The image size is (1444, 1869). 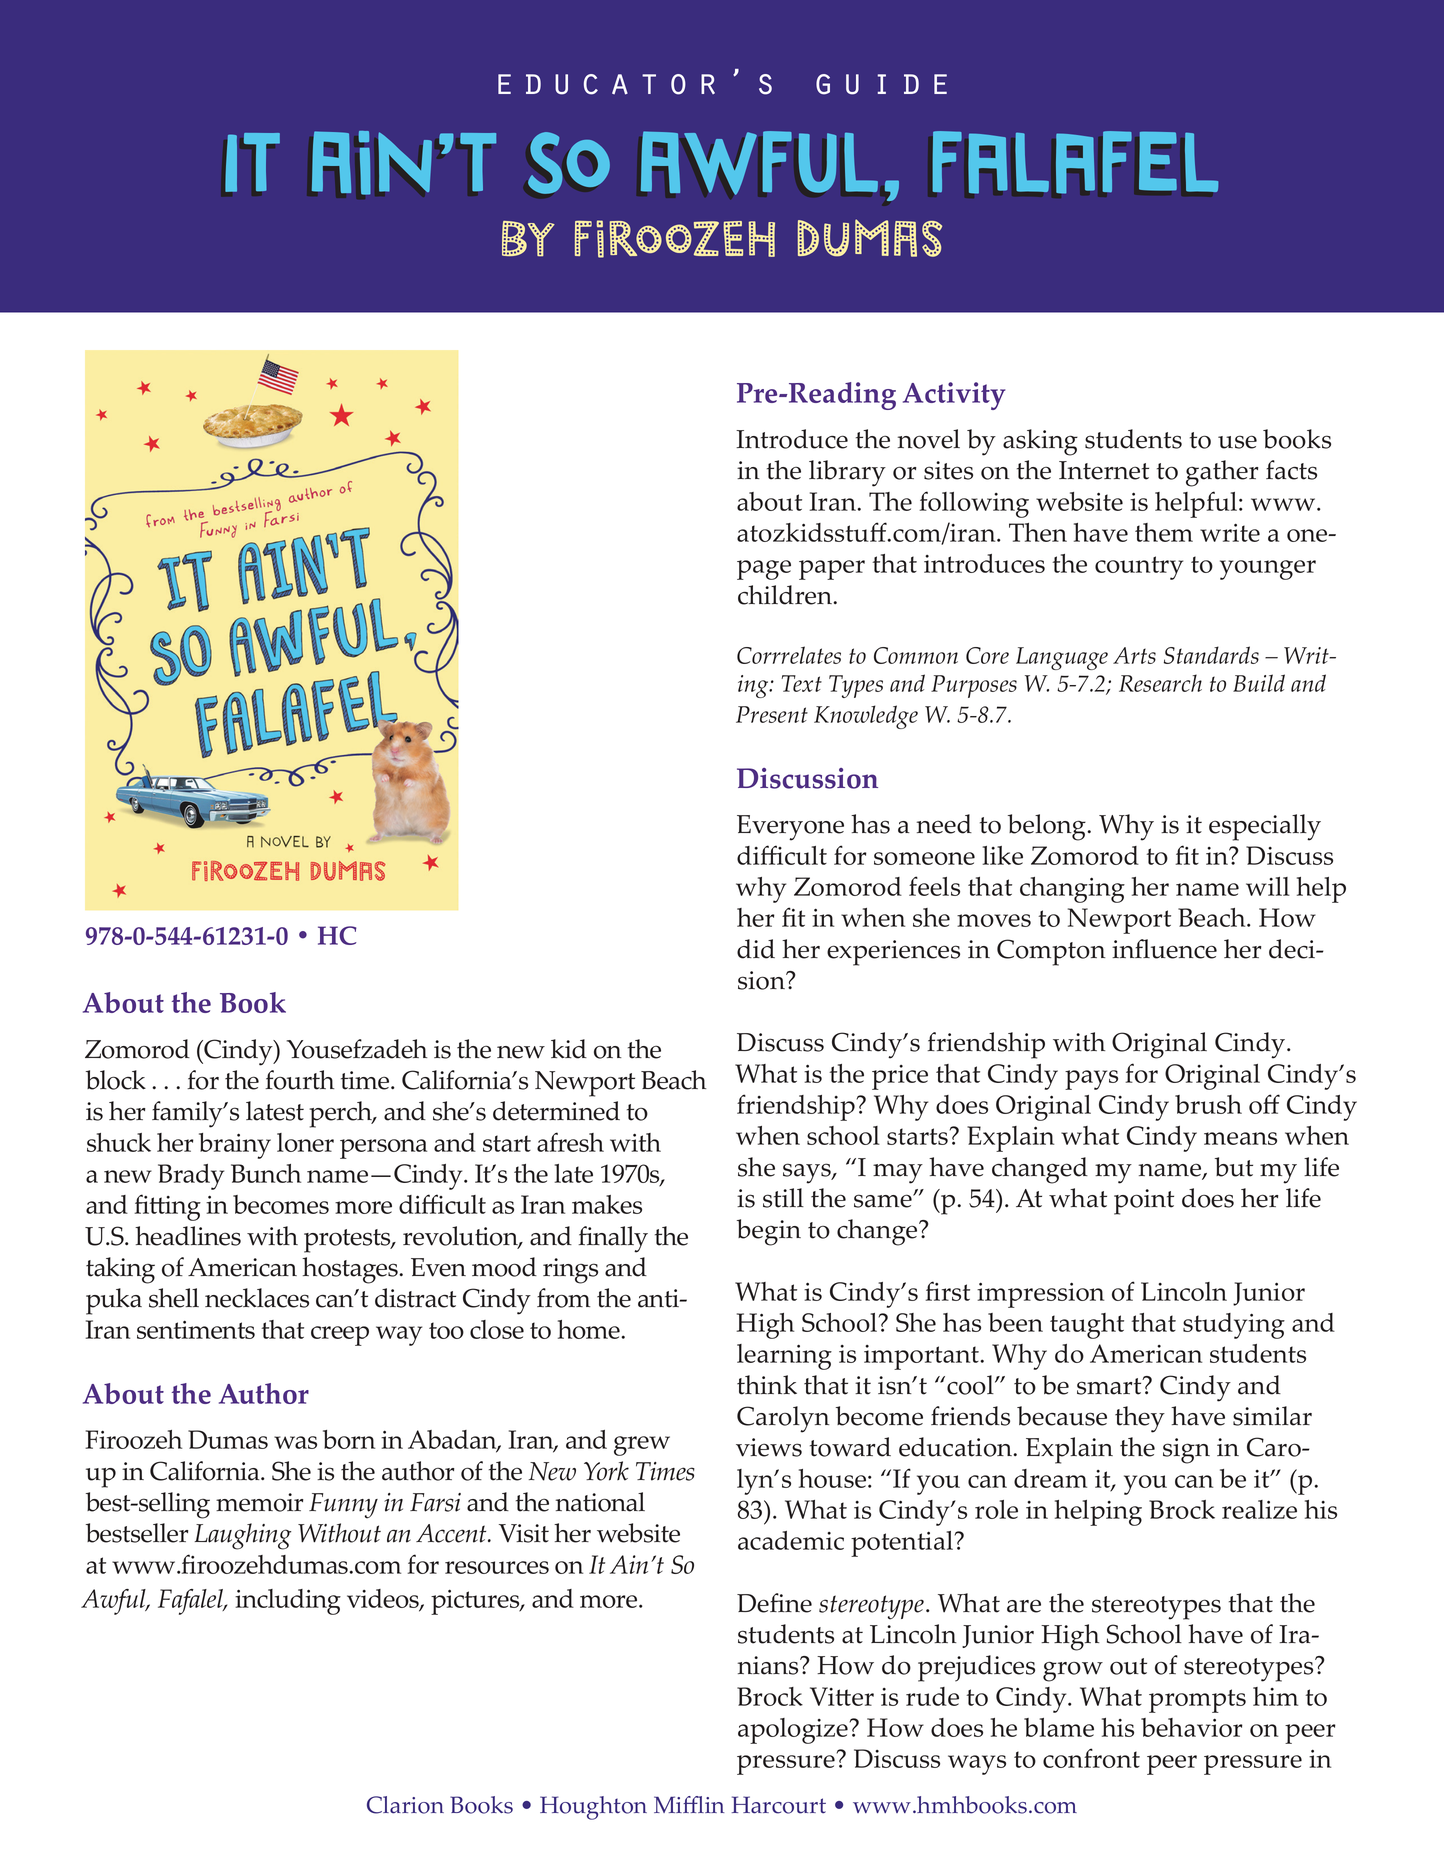 I want to click on point, so click(x=1144, y=1202).
